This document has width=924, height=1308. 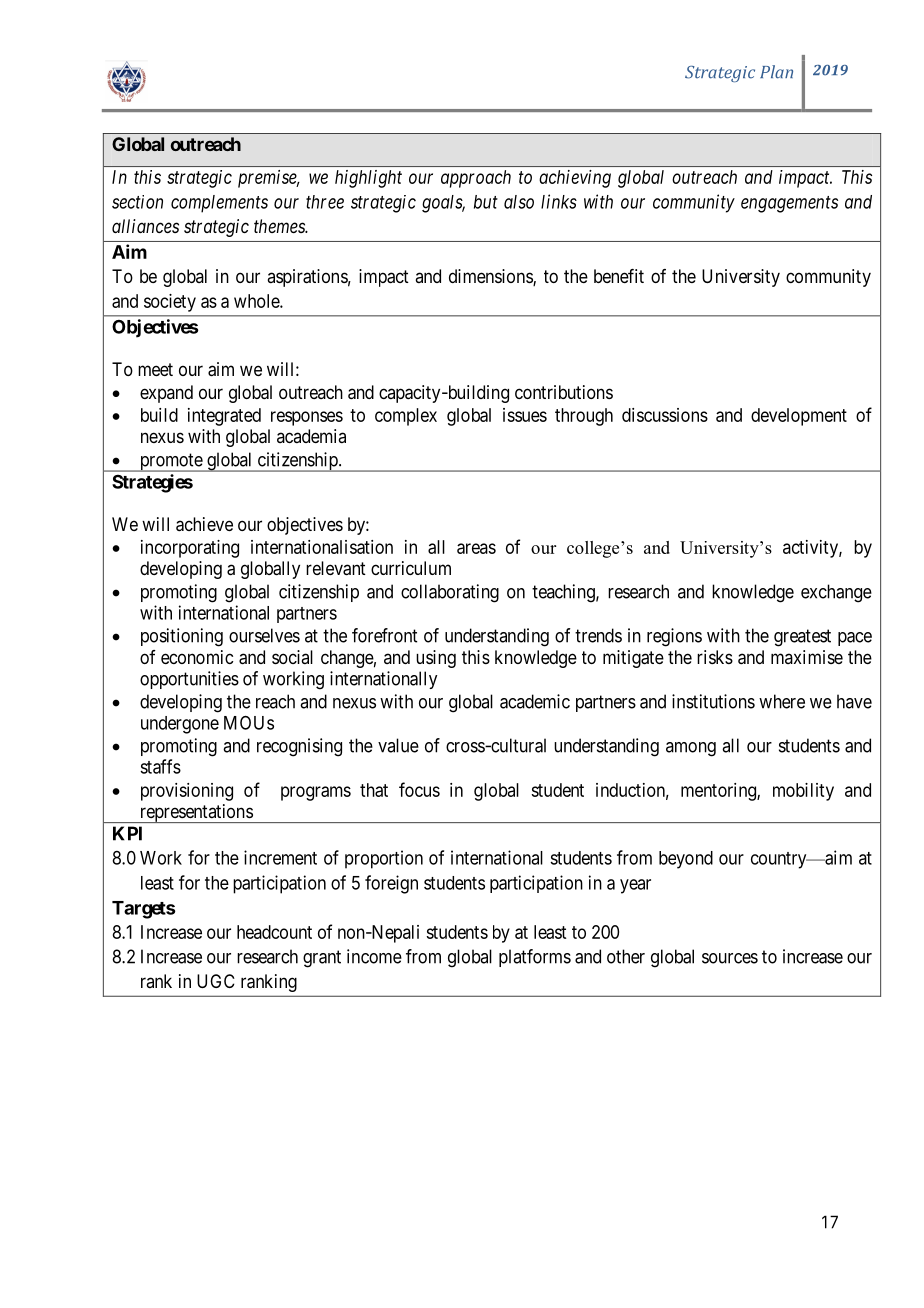 What do you see at coordinates (807, 657) in the document?
I see `maximise` at bounding box center [807, 657].
